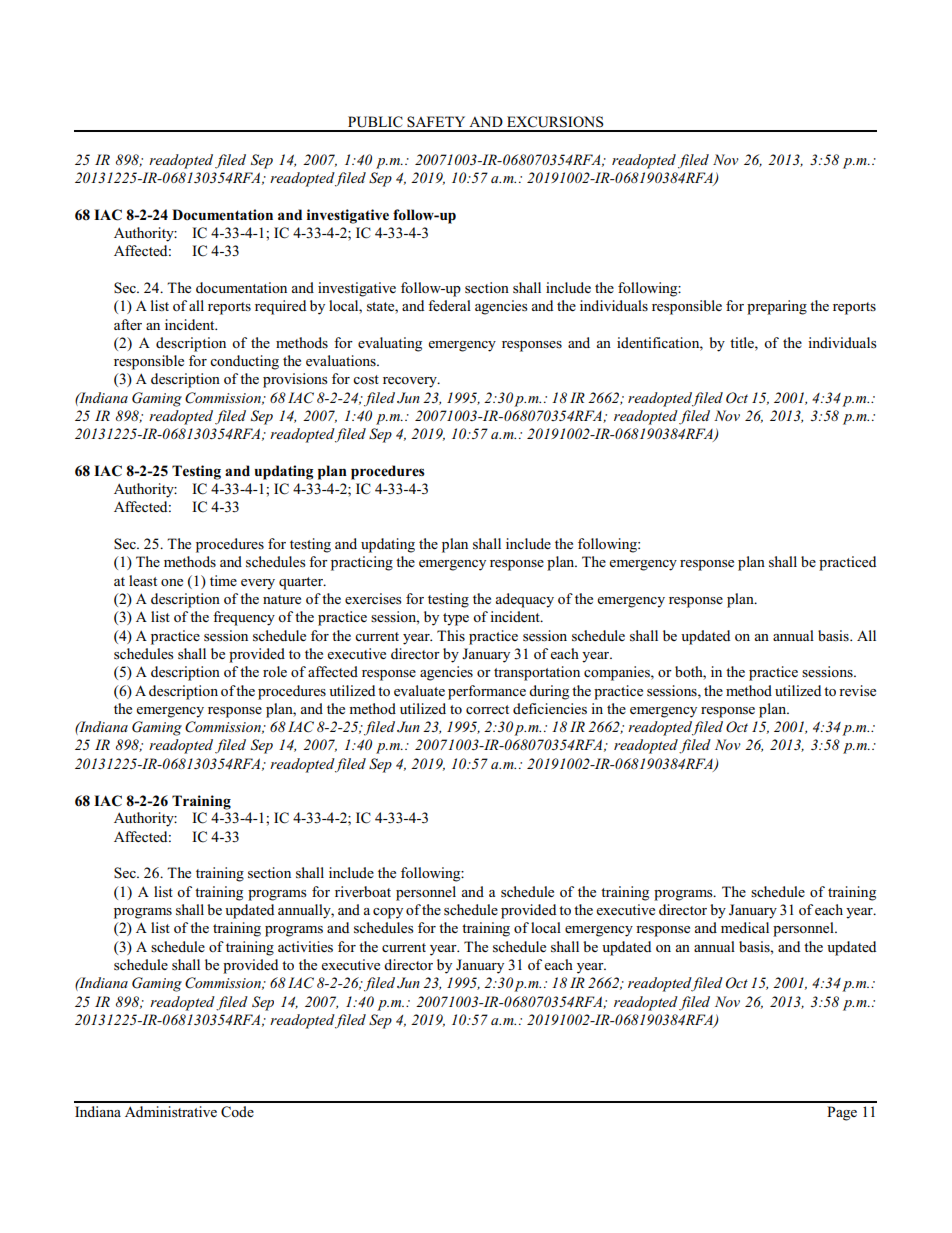 This screenshot has width=952, height=1233. Describe the element at coordinates (237, 1112) in the screenshot. I see `Code` at that location.
